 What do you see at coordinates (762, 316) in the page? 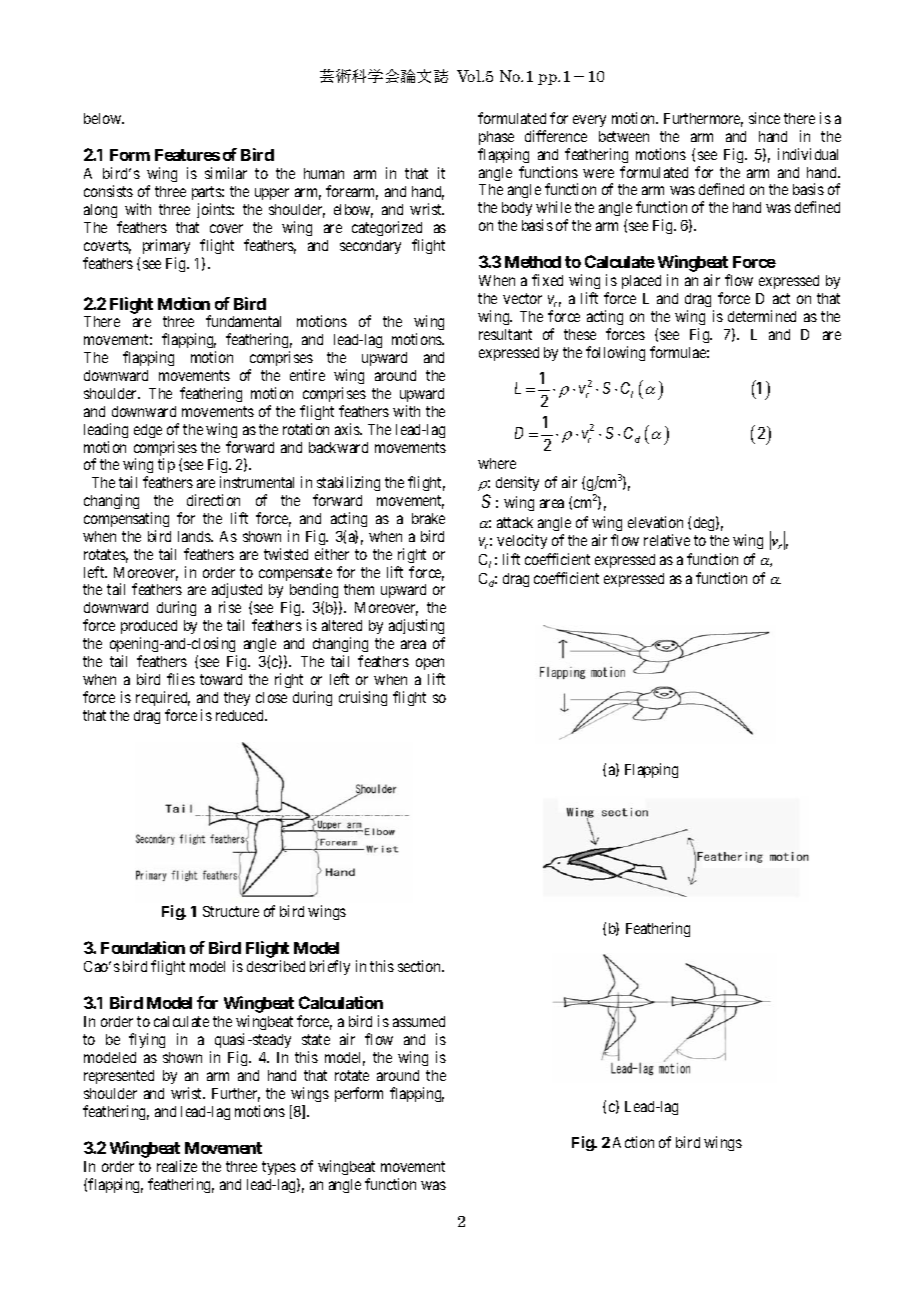
I see `determined` at bounding box center [762, 316].
